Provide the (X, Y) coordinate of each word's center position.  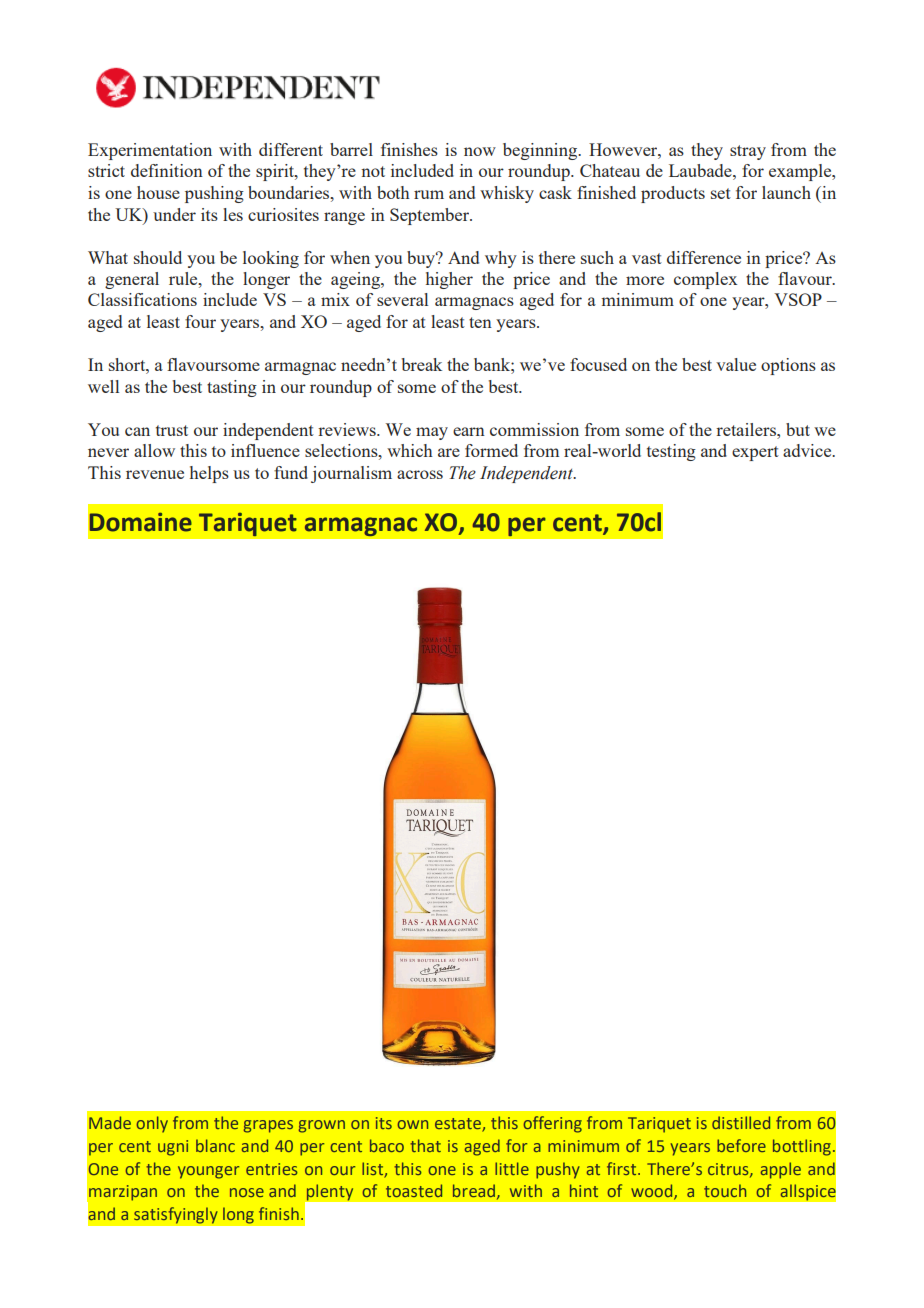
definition (167, 170)
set (721, 193)
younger (208, 1172)
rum (429, 194)
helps (209, 474)
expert (755, 453)
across (420, 474)
